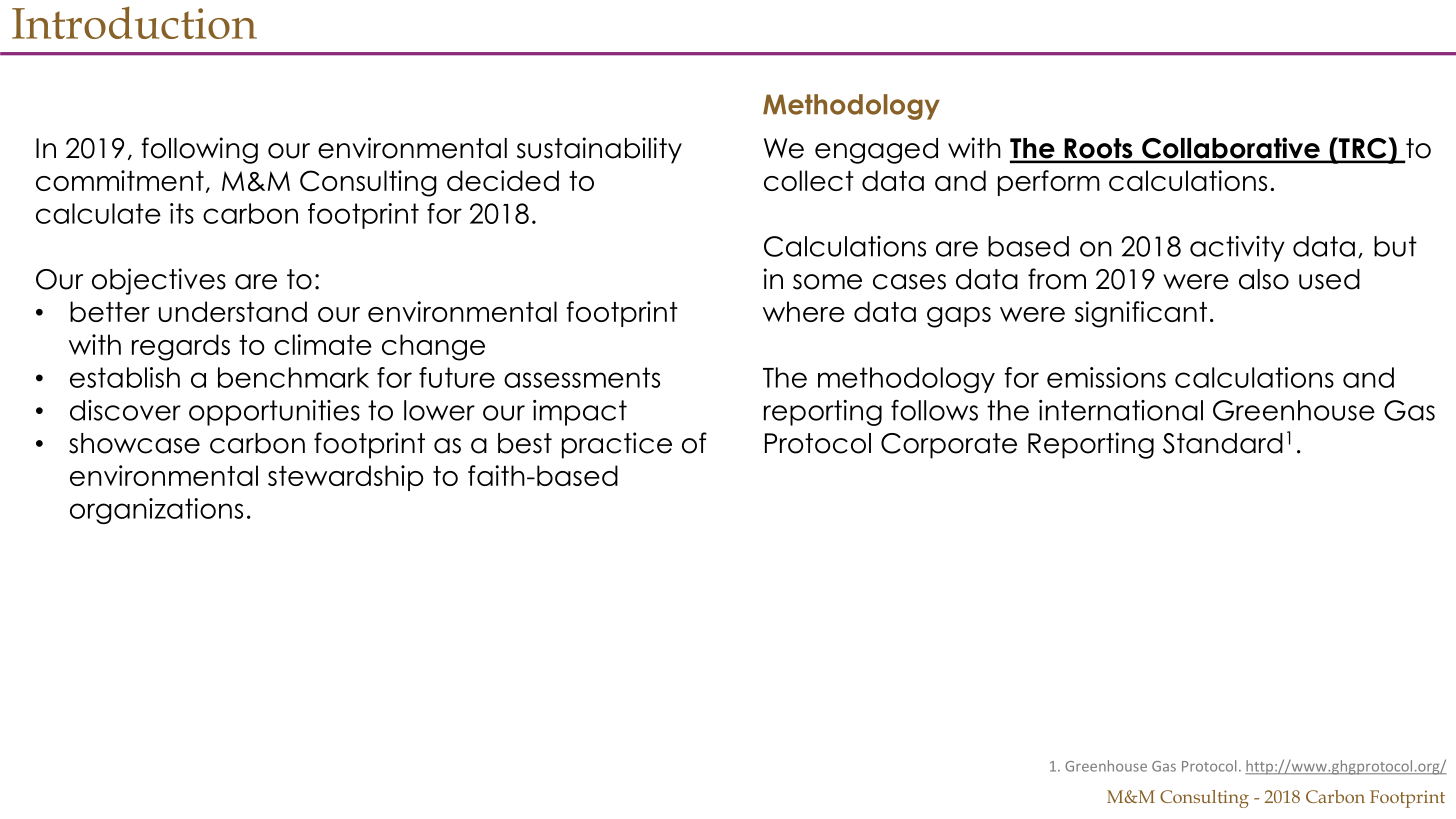  I want to click on following, so click(199, 150).
